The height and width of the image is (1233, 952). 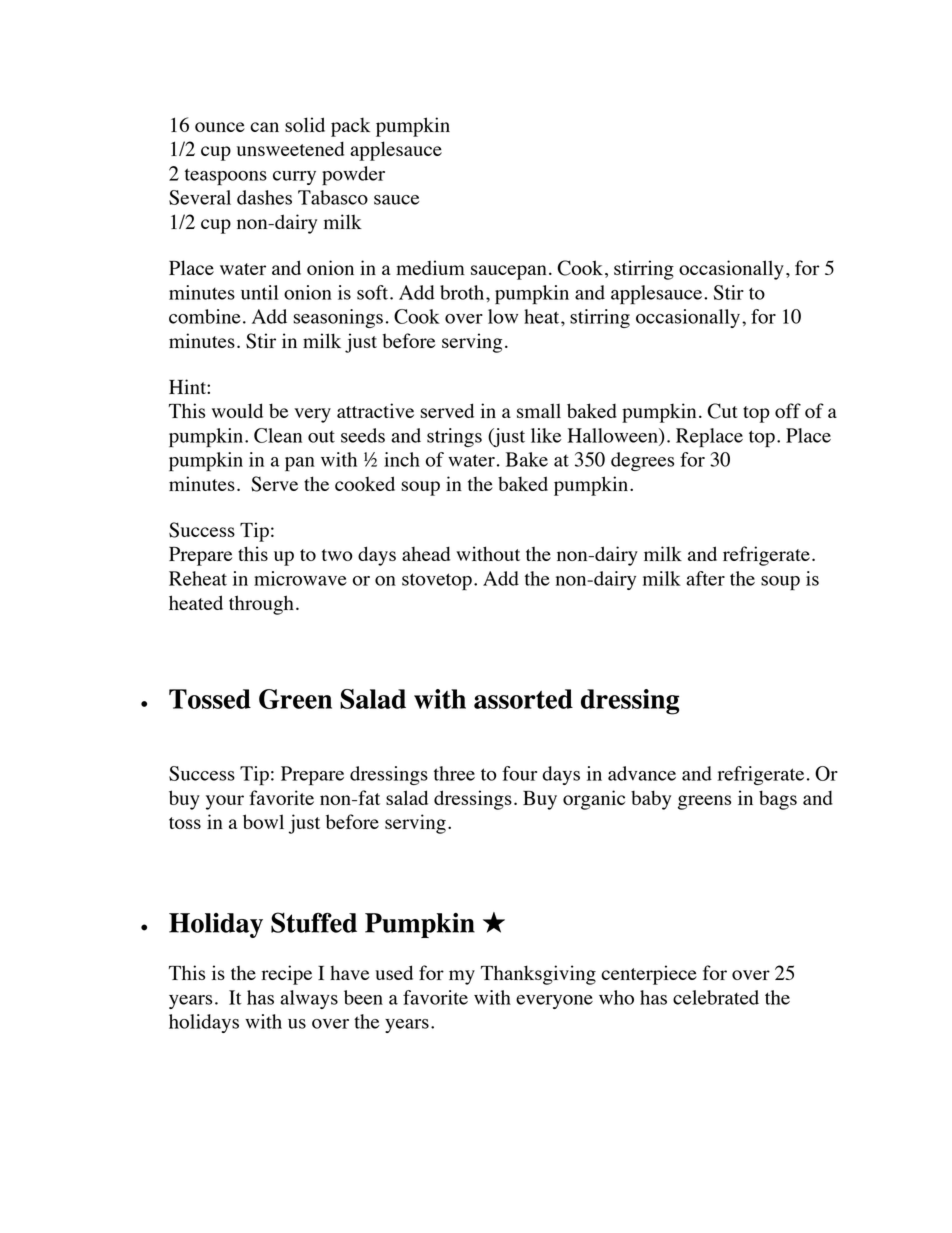 I want to click on unsweetened, so click(x=290, y=148).
